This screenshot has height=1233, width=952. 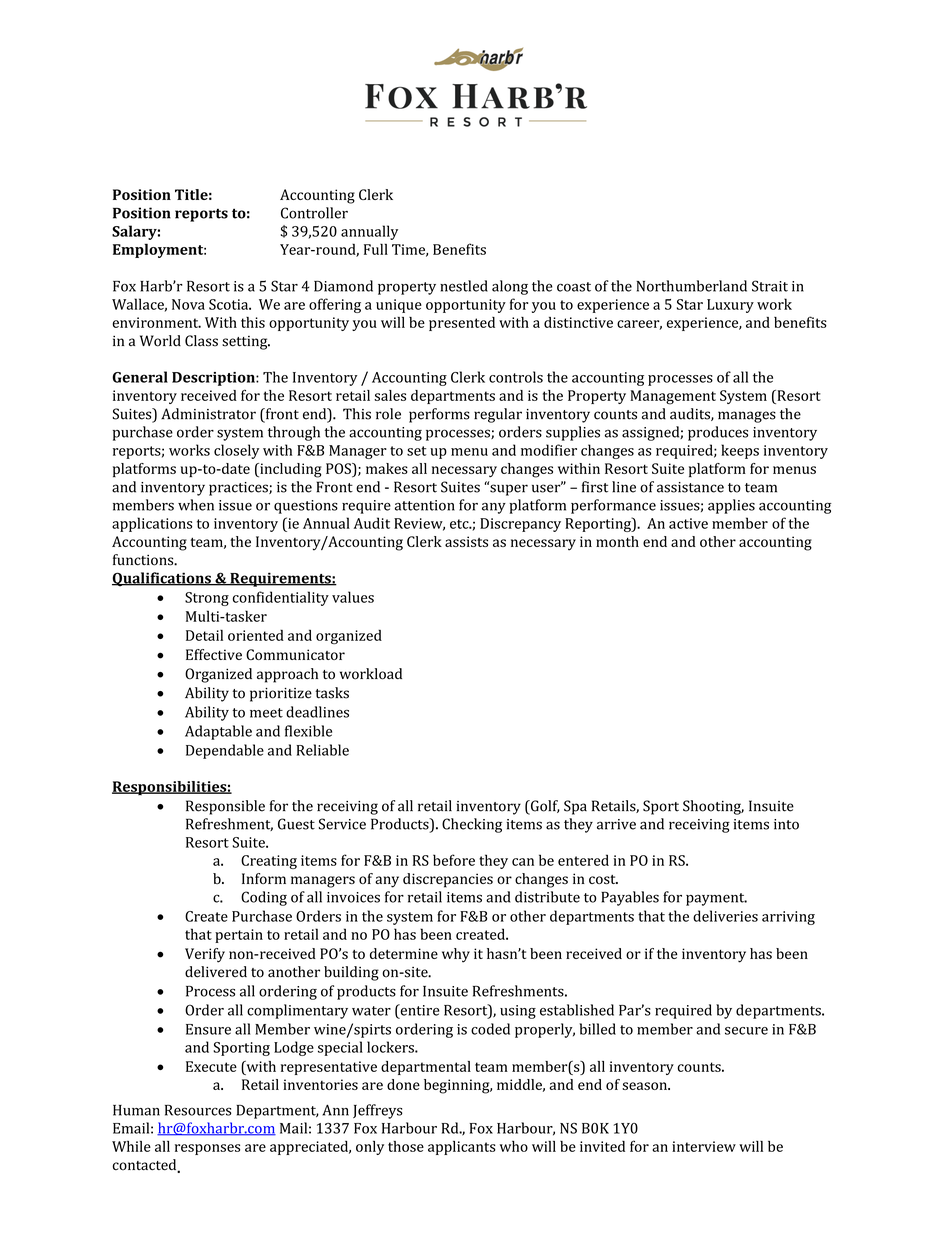 I want to click on Checking, so click(x=472, y=825).
